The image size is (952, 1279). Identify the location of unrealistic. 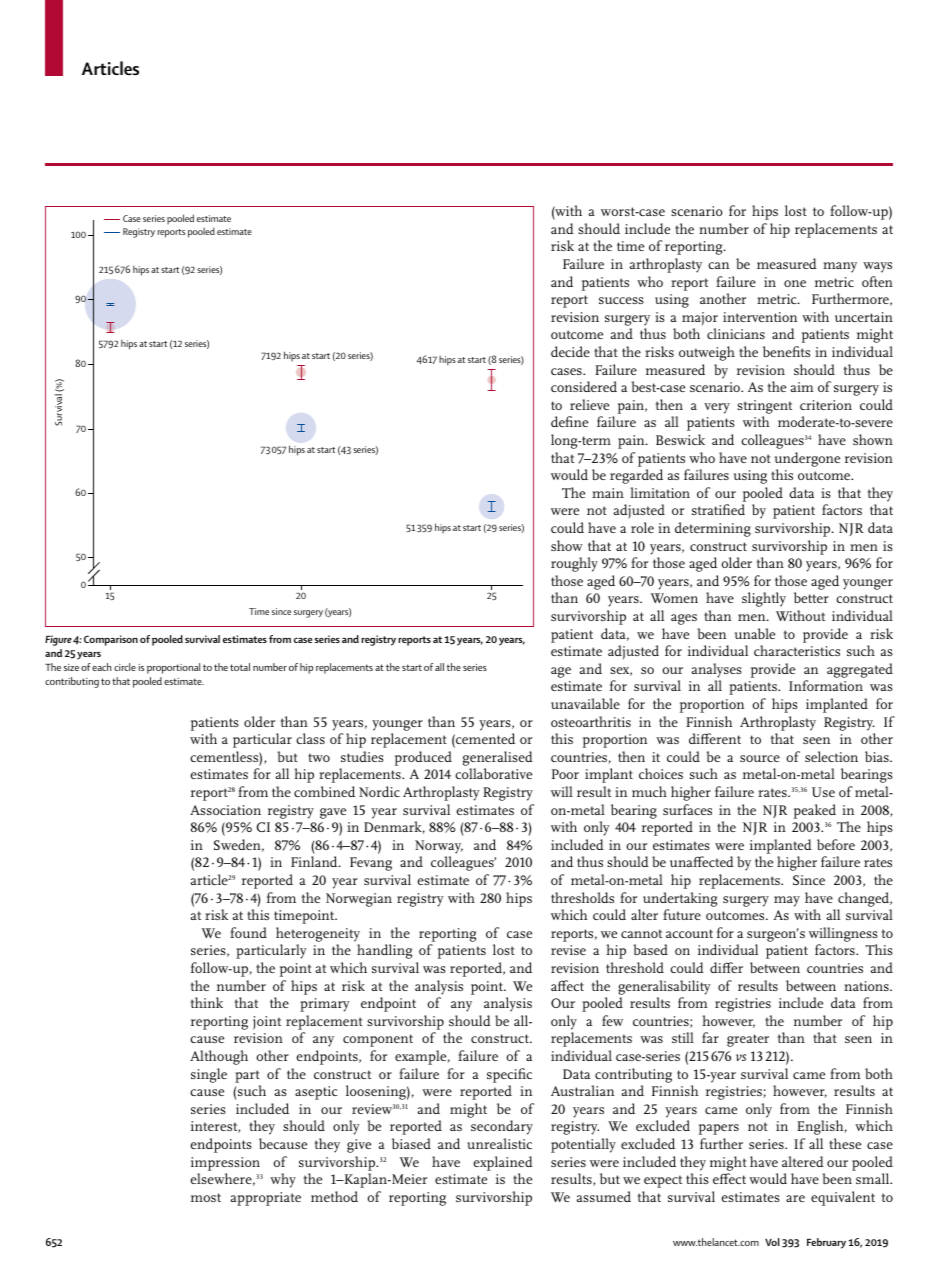
(499, 1143).
